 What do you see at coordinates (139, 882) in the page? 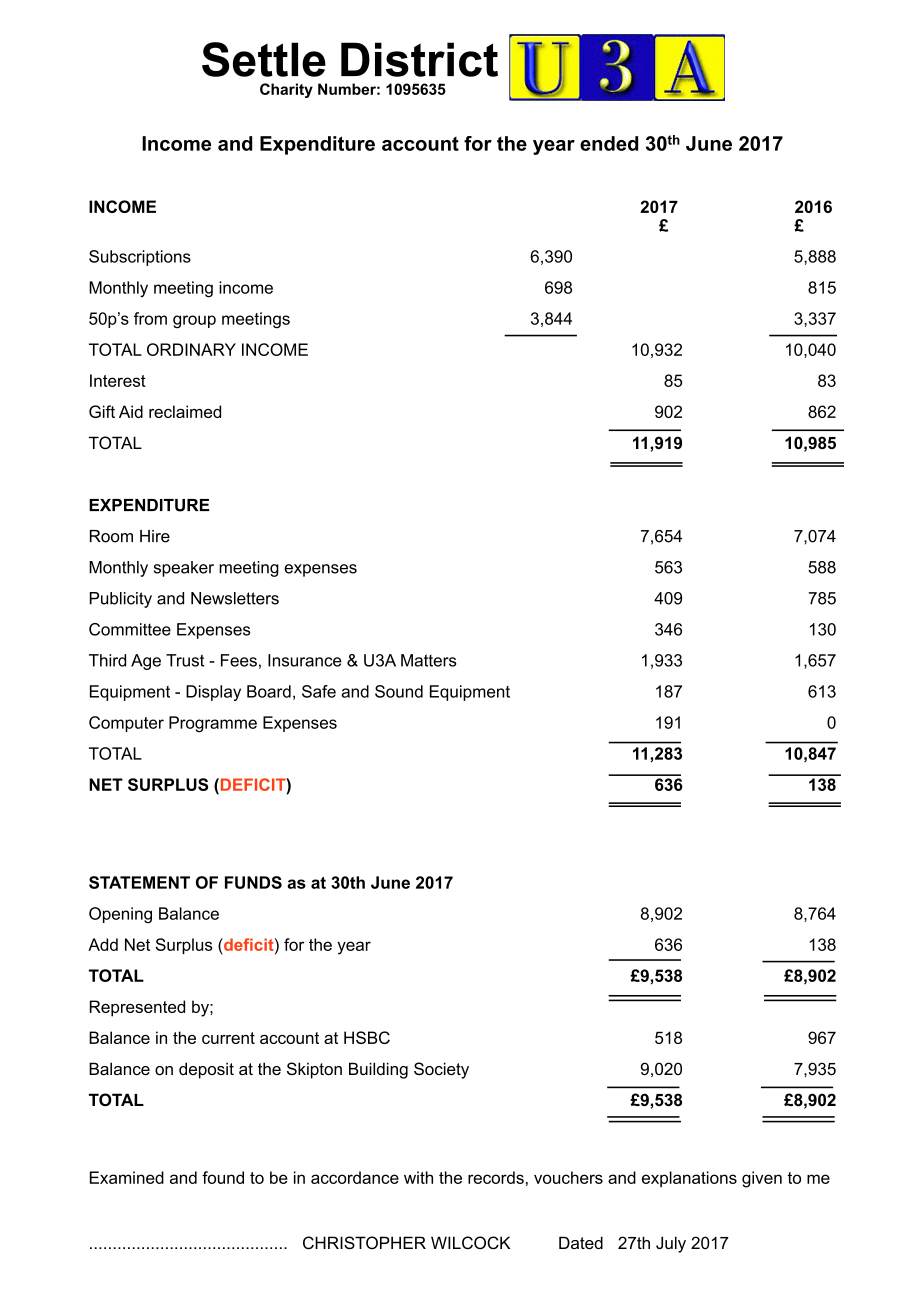
I see `STATEMENT` at bounding box center [139, 882].
